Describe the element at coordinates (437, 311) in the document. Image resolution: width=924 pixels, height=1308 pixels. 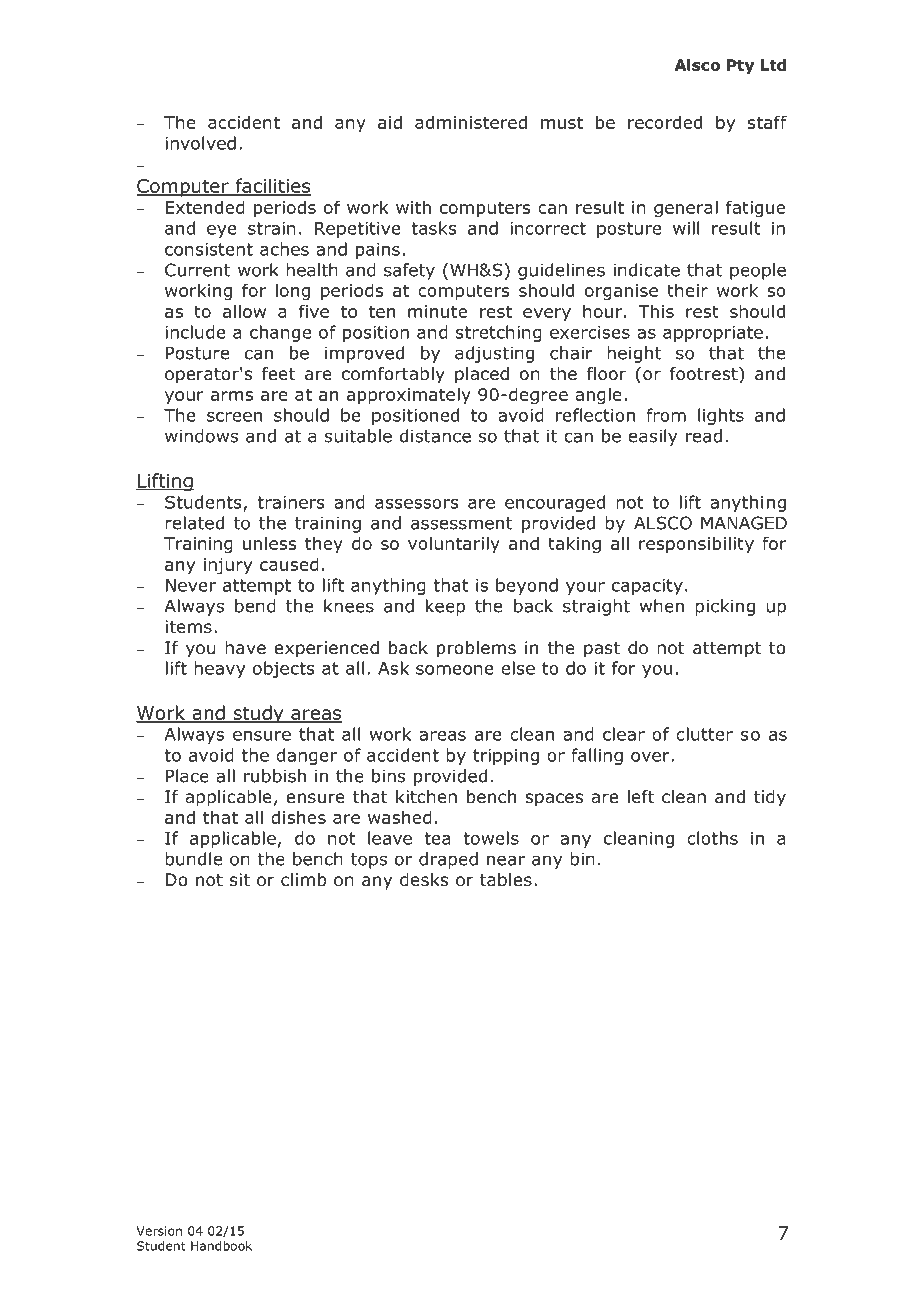
I see `minute` at that location.
